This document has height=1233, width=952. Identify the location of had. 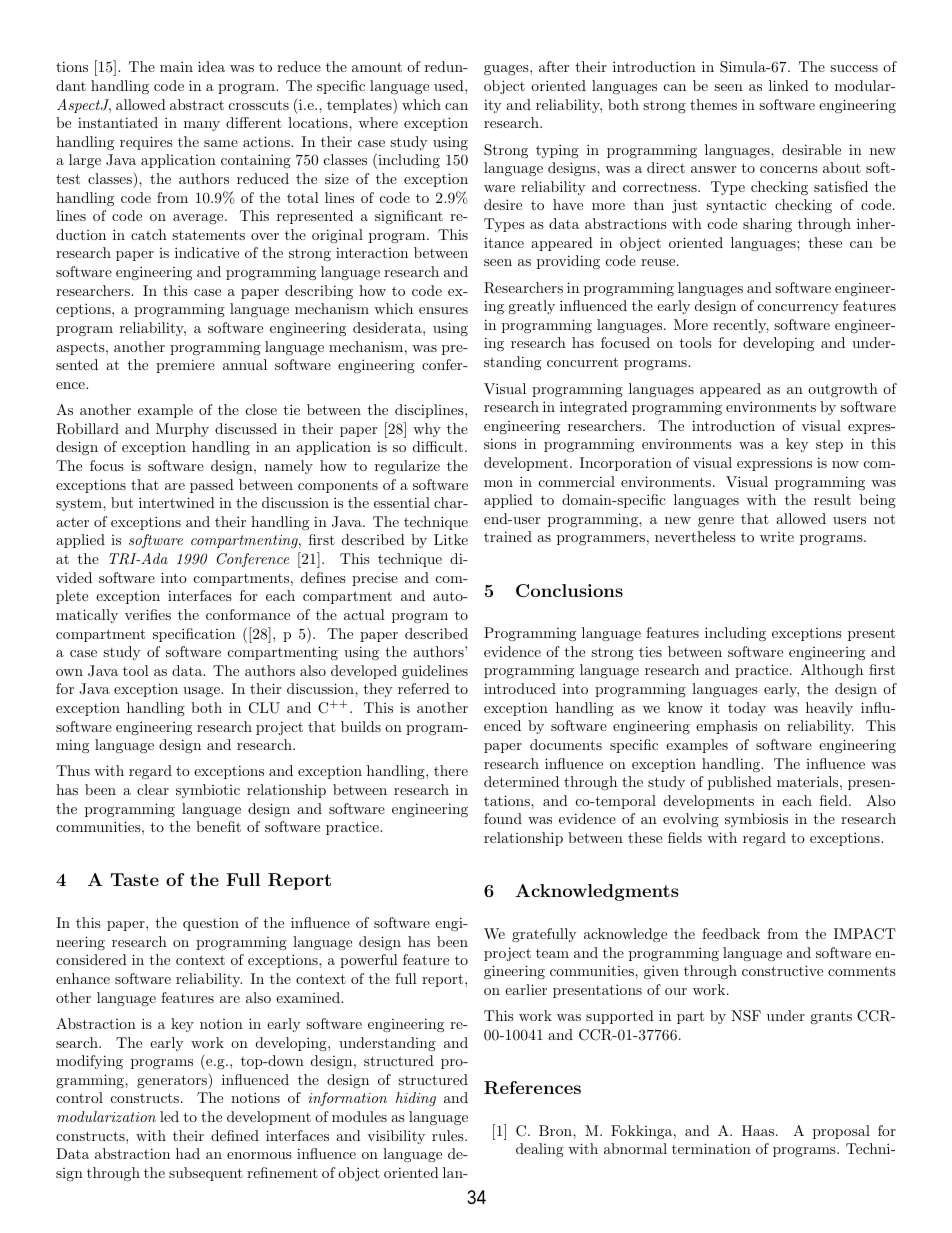
(188, 1153).
